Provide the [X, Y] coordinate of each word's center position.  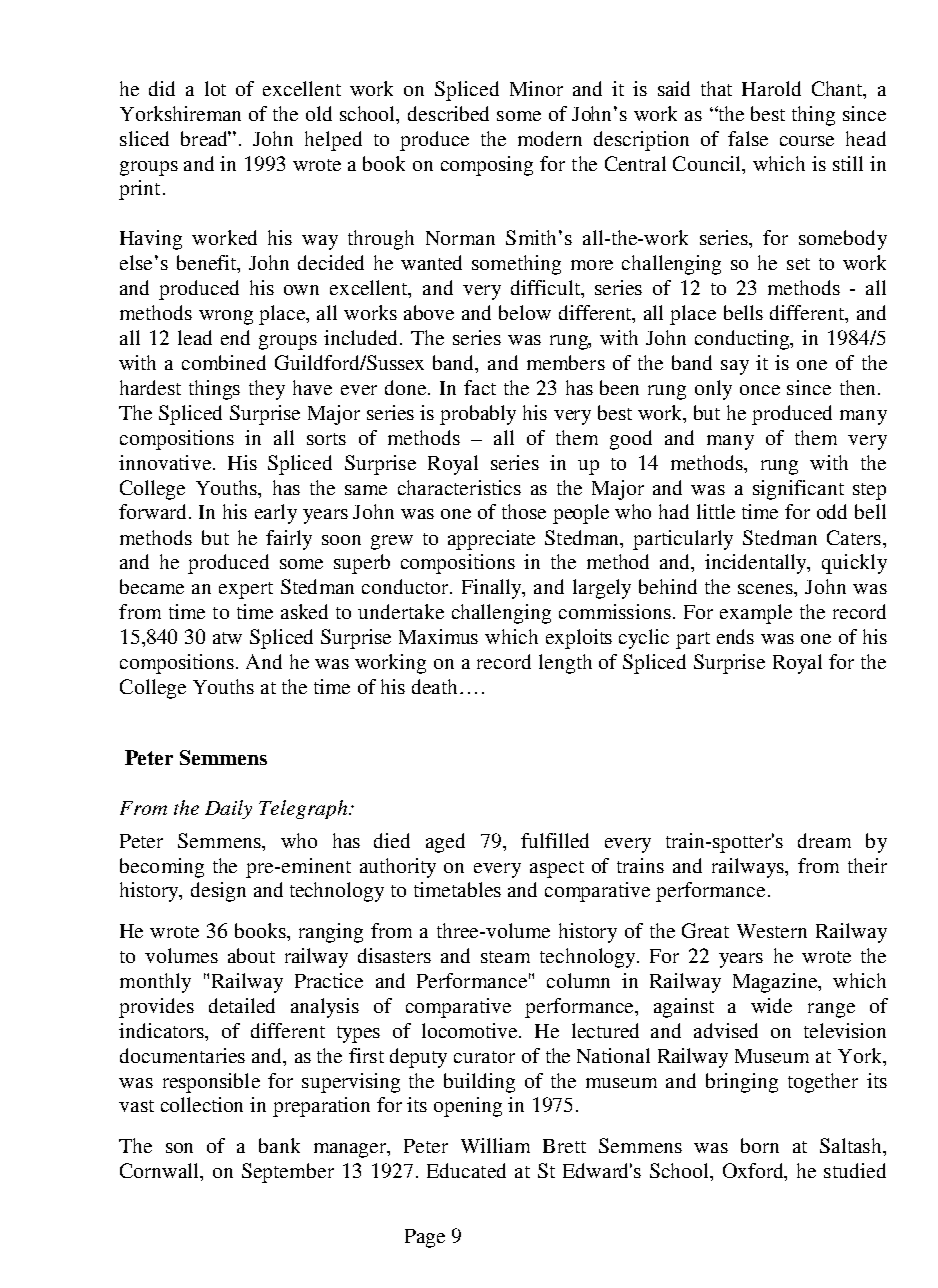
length [565, 664]
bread [206, 138]
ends [735, 636]
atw [227, 638]
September [288, 1173]
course [807, 141]
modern [550, 138]
